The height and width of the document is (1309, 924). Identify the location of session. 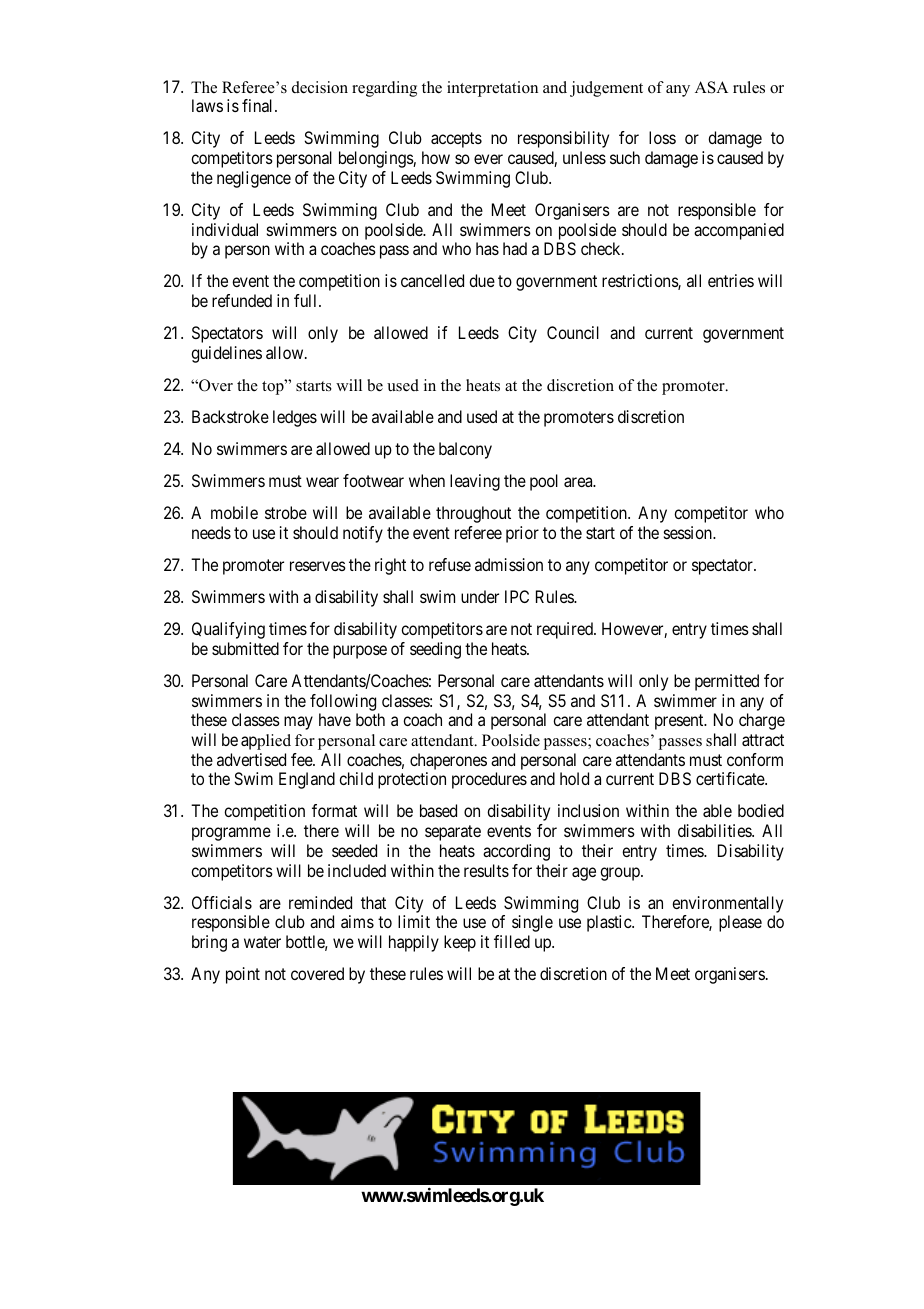
(689, 532).
